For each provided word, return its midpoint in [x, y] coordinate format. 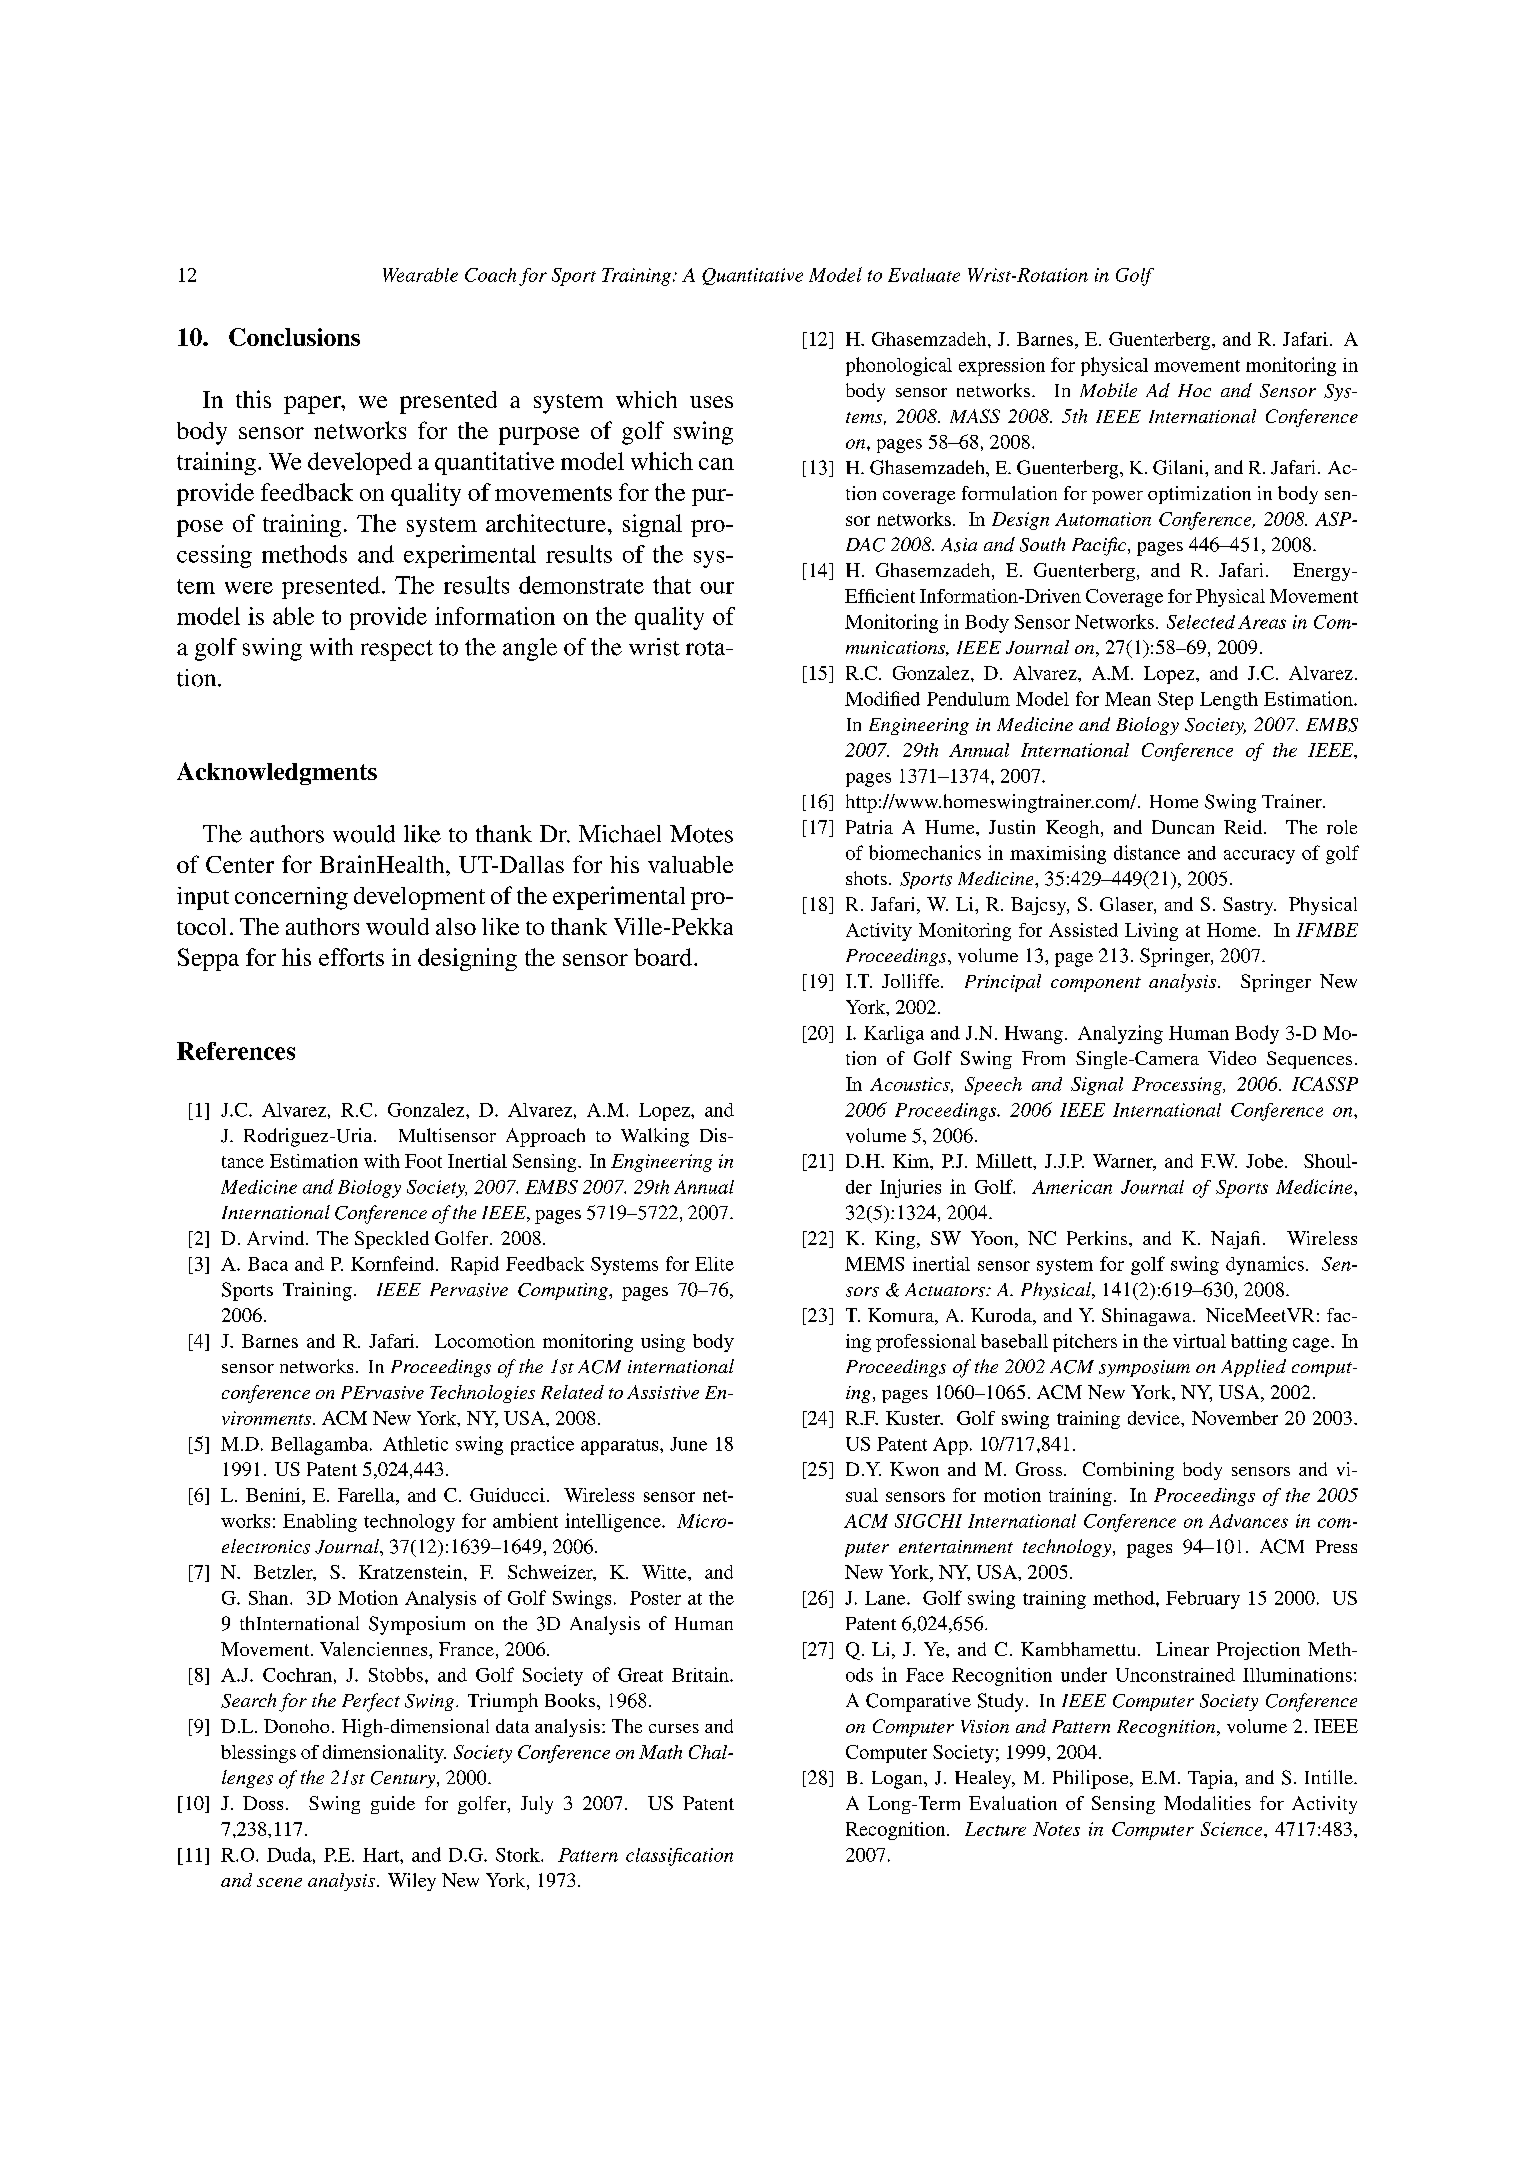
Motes [701, 834]
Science [1233, 1829]
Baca [268, 1264]
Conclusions [294, 337]
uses [711, 402]
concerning [291, 898]
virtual [1199, 1341]
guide [393, 1805]
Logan [898, 1780]
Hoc [1194, 390]
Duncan [1183, 827]
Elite [714, 1264]
